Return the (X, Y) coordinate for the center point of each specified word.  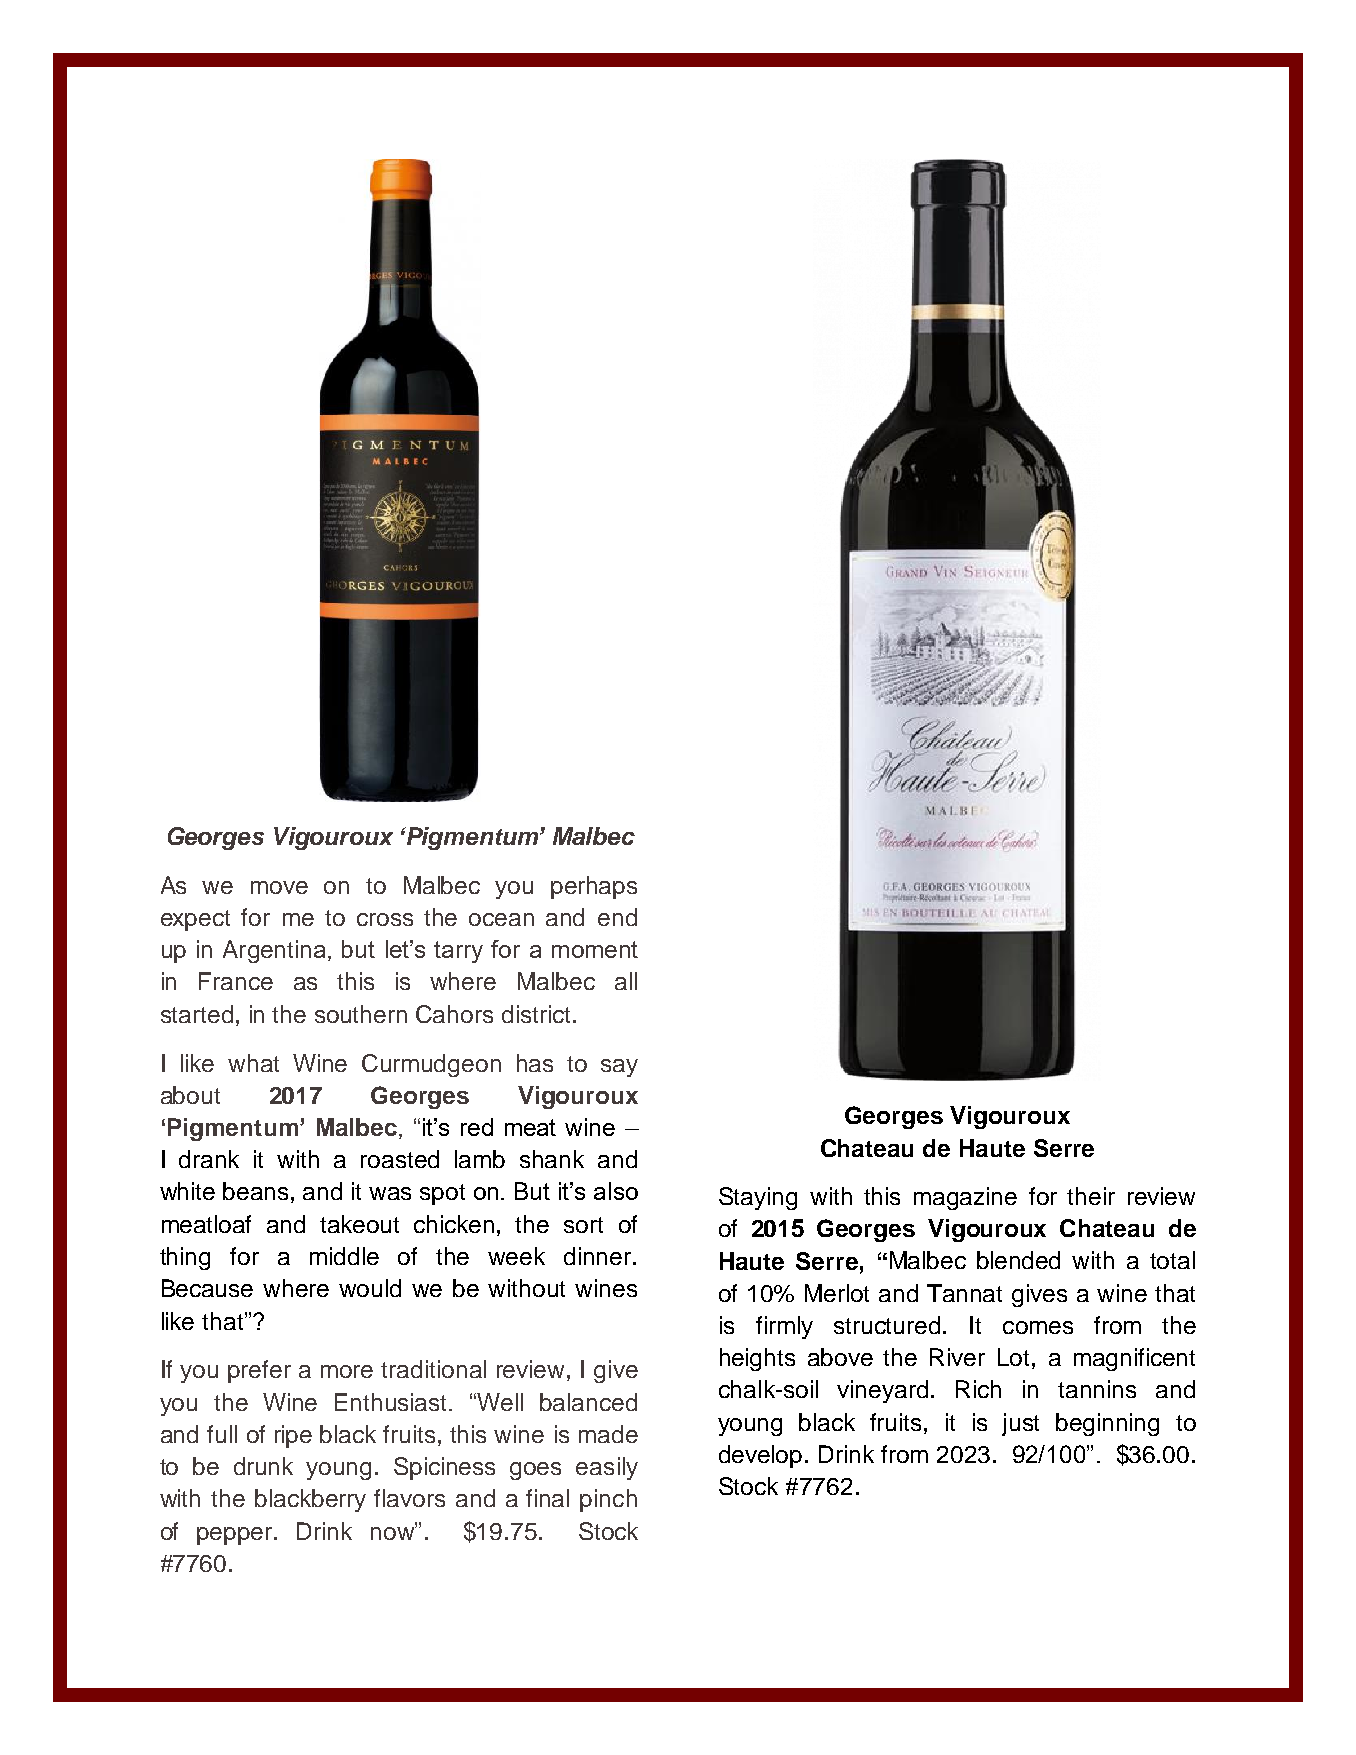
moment (595, 949)
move (279, 887)
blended (1018, 1260)
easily (607, 1468)
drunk (263, 1466)
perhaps (594, 887)
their (1091, 1196)
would (370, 1288)
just (1020, 1424)
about (190, 1095)
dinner (599, 1256)
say (619, 1068)
